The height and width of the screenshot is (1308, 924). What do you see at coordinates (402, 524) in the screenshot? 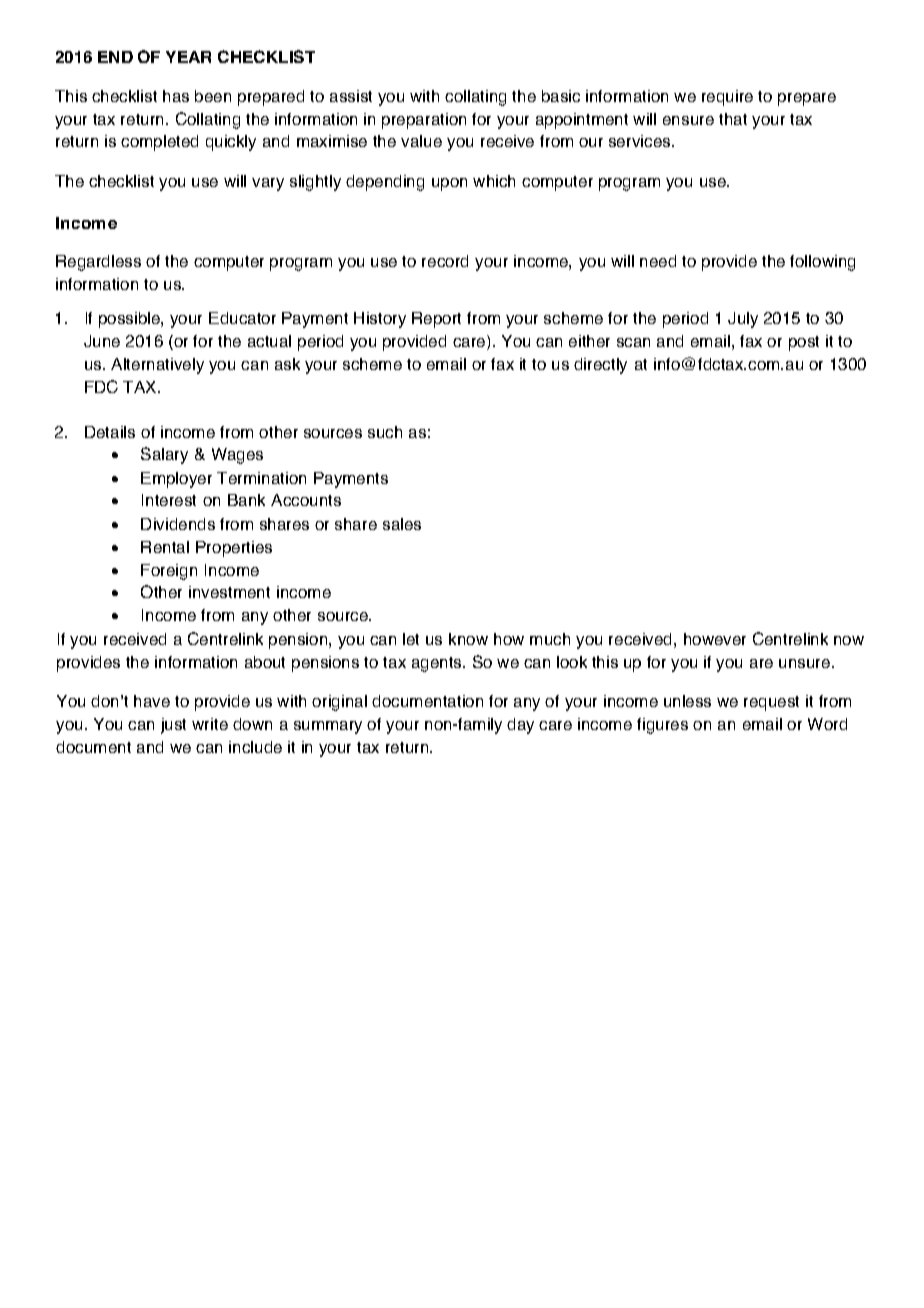
I see `sales` at bounding box center [402, 524].
